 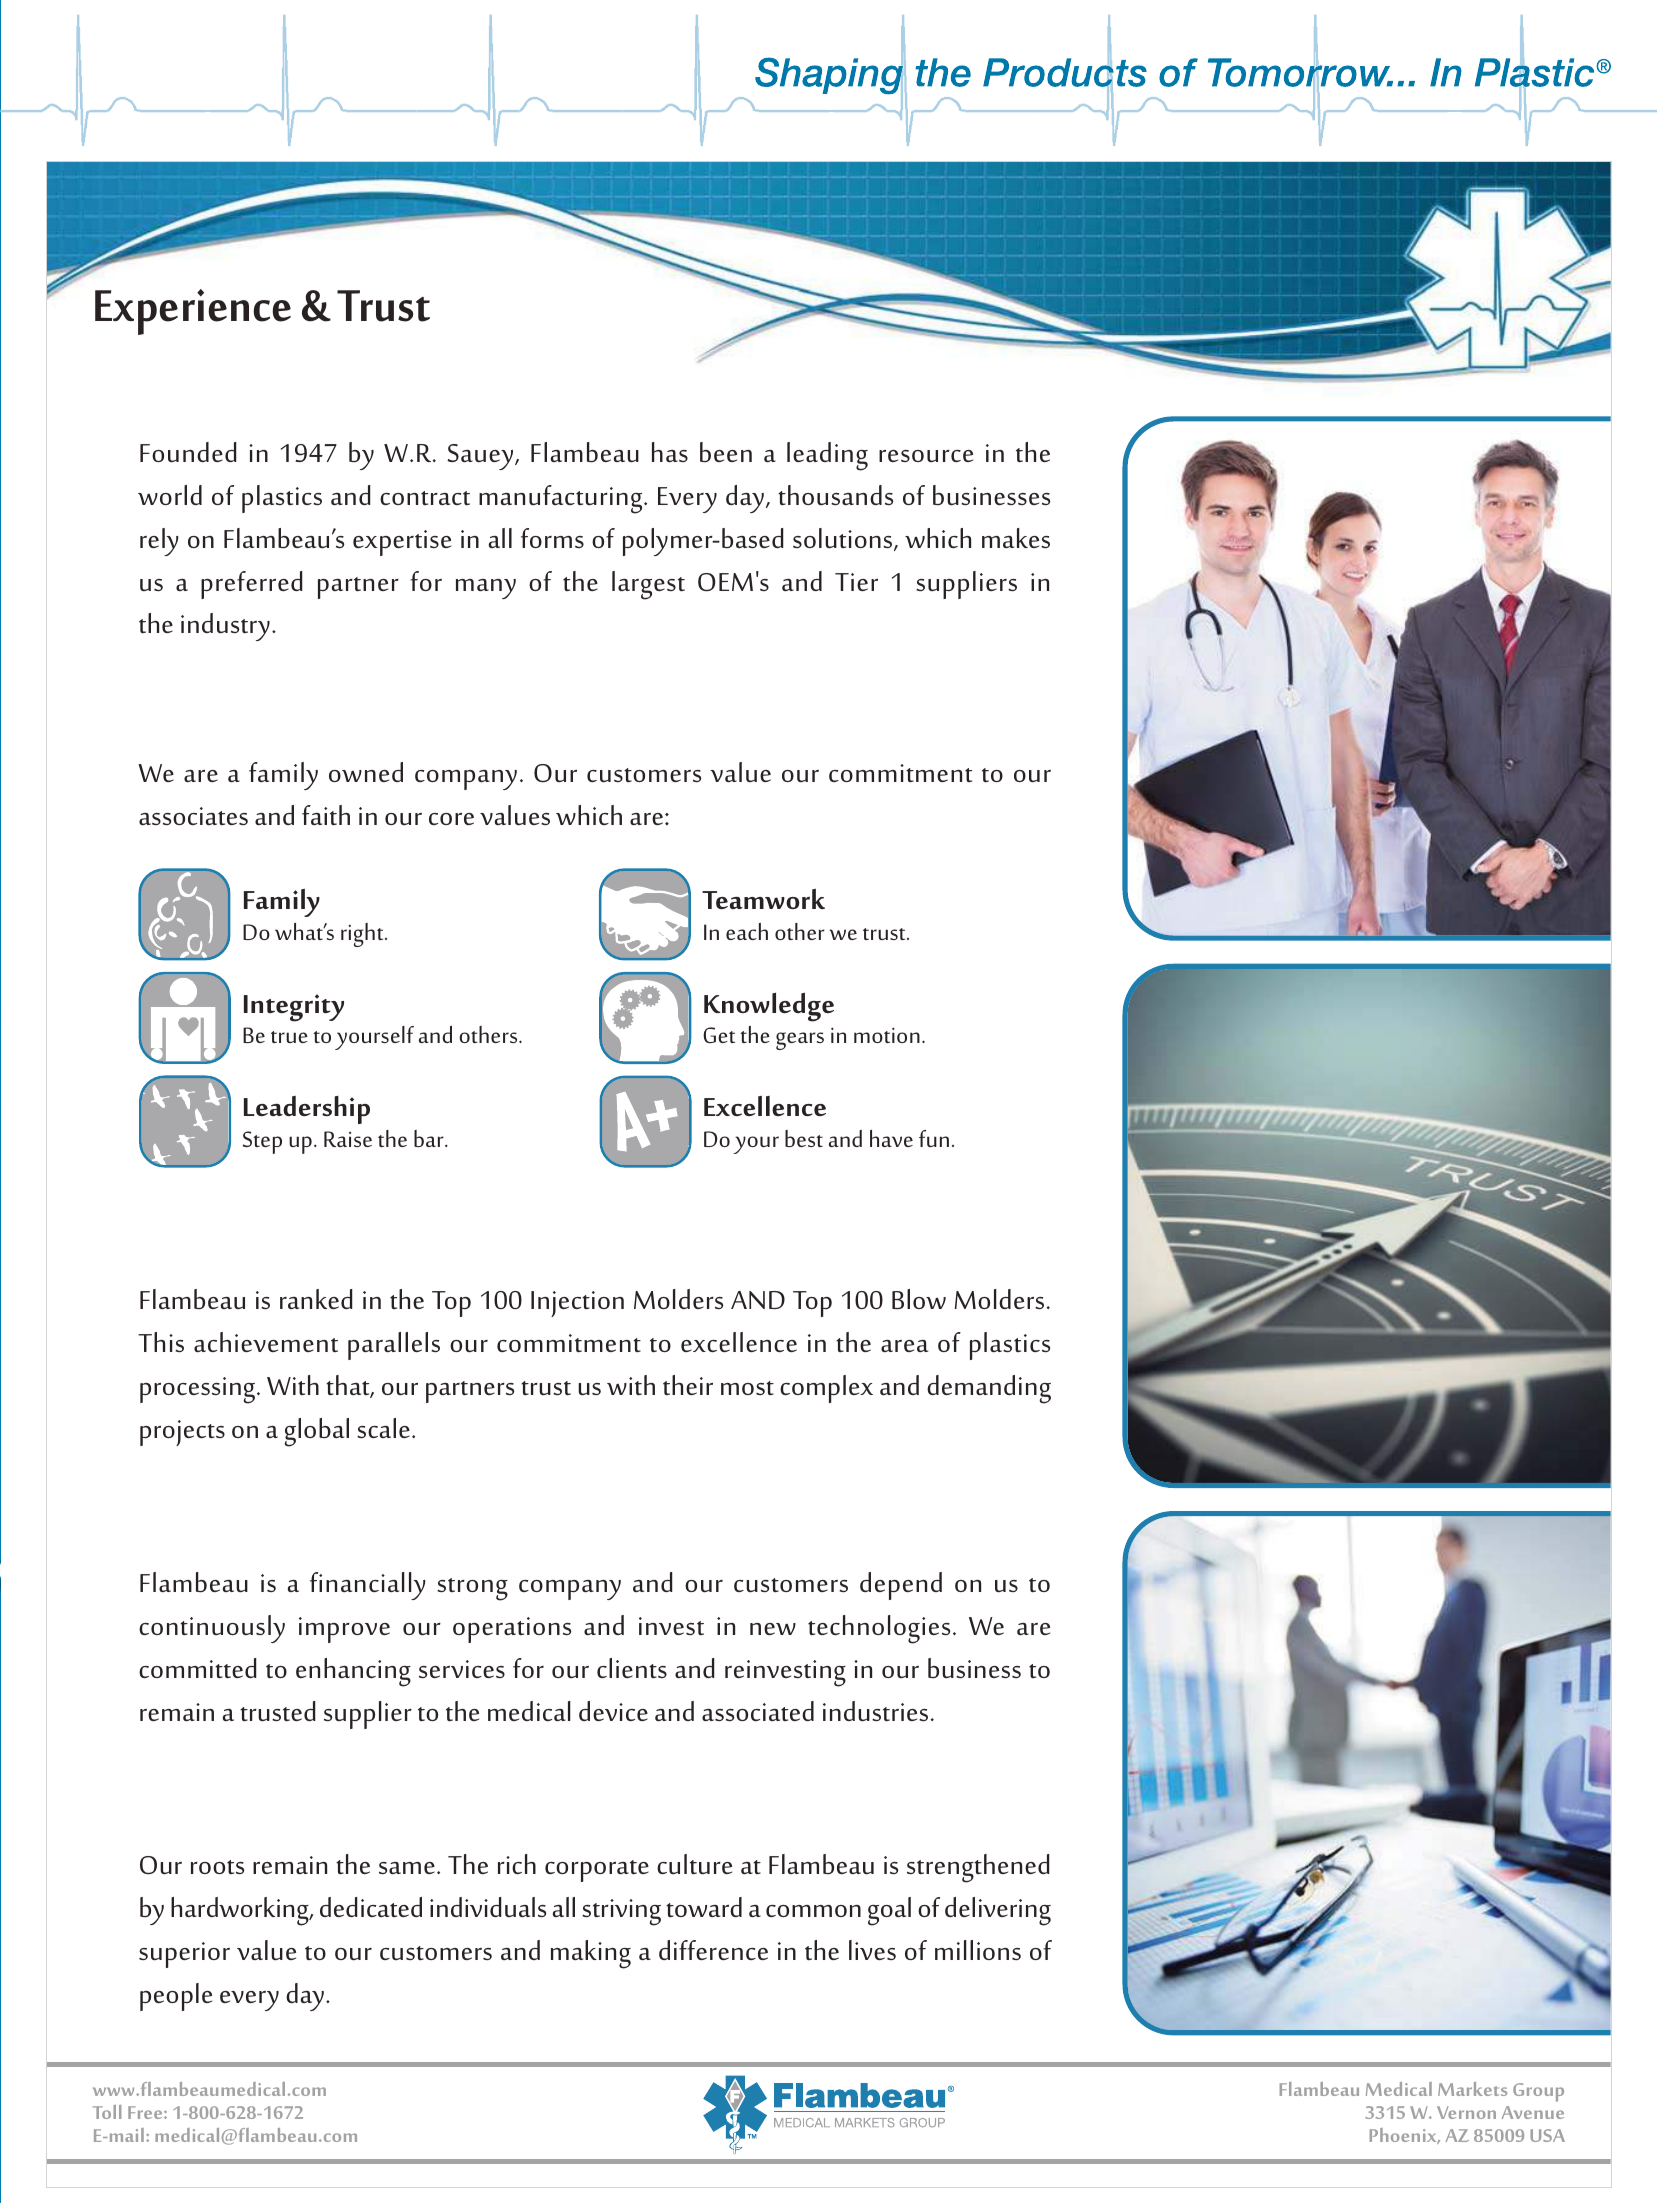 What do you see at coordinates (262, 1142) in the document?
I see `Step` at bounding box center [262, 1142].
